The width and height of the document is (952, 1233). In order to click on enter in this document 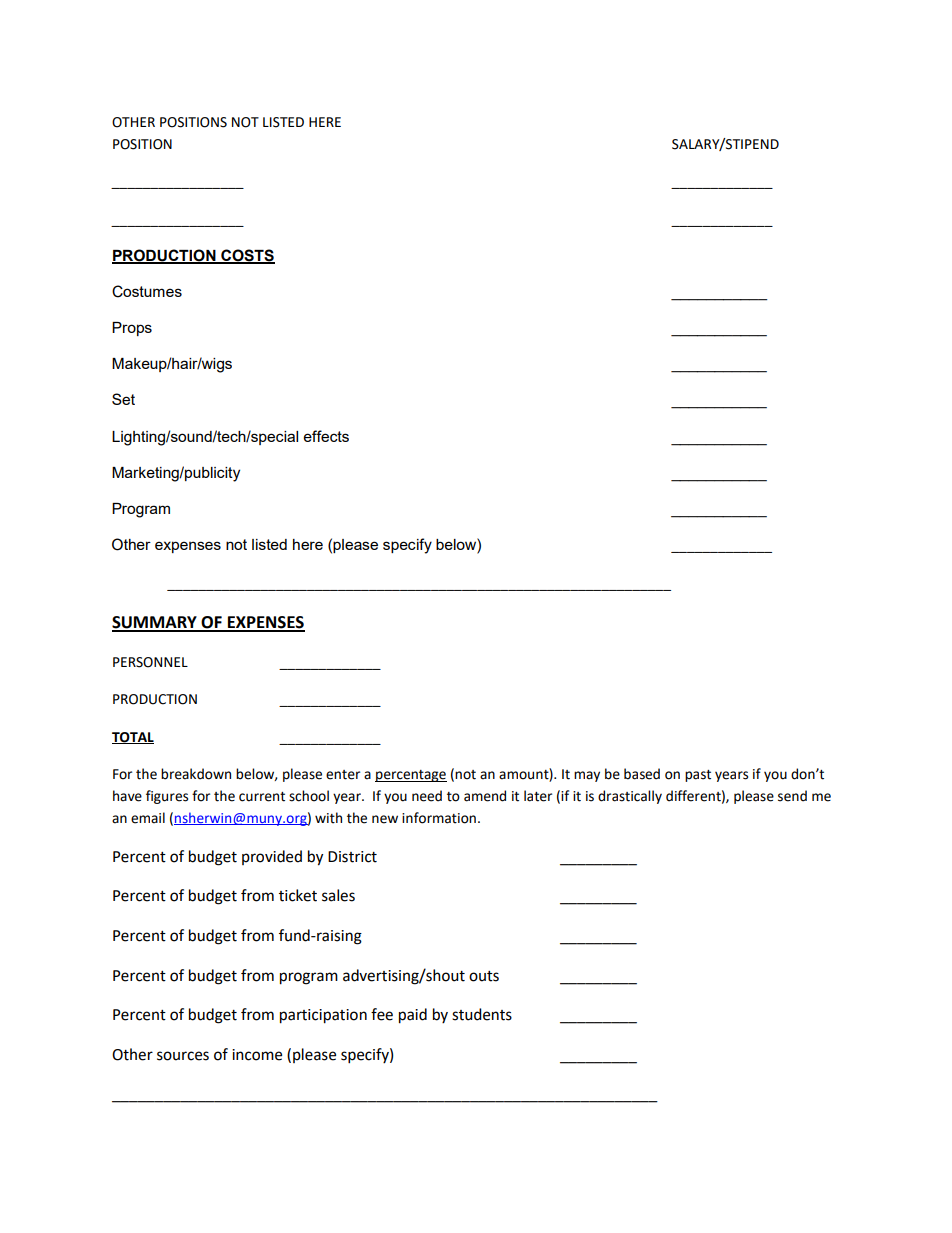, I will do `click(343, 775)`.
